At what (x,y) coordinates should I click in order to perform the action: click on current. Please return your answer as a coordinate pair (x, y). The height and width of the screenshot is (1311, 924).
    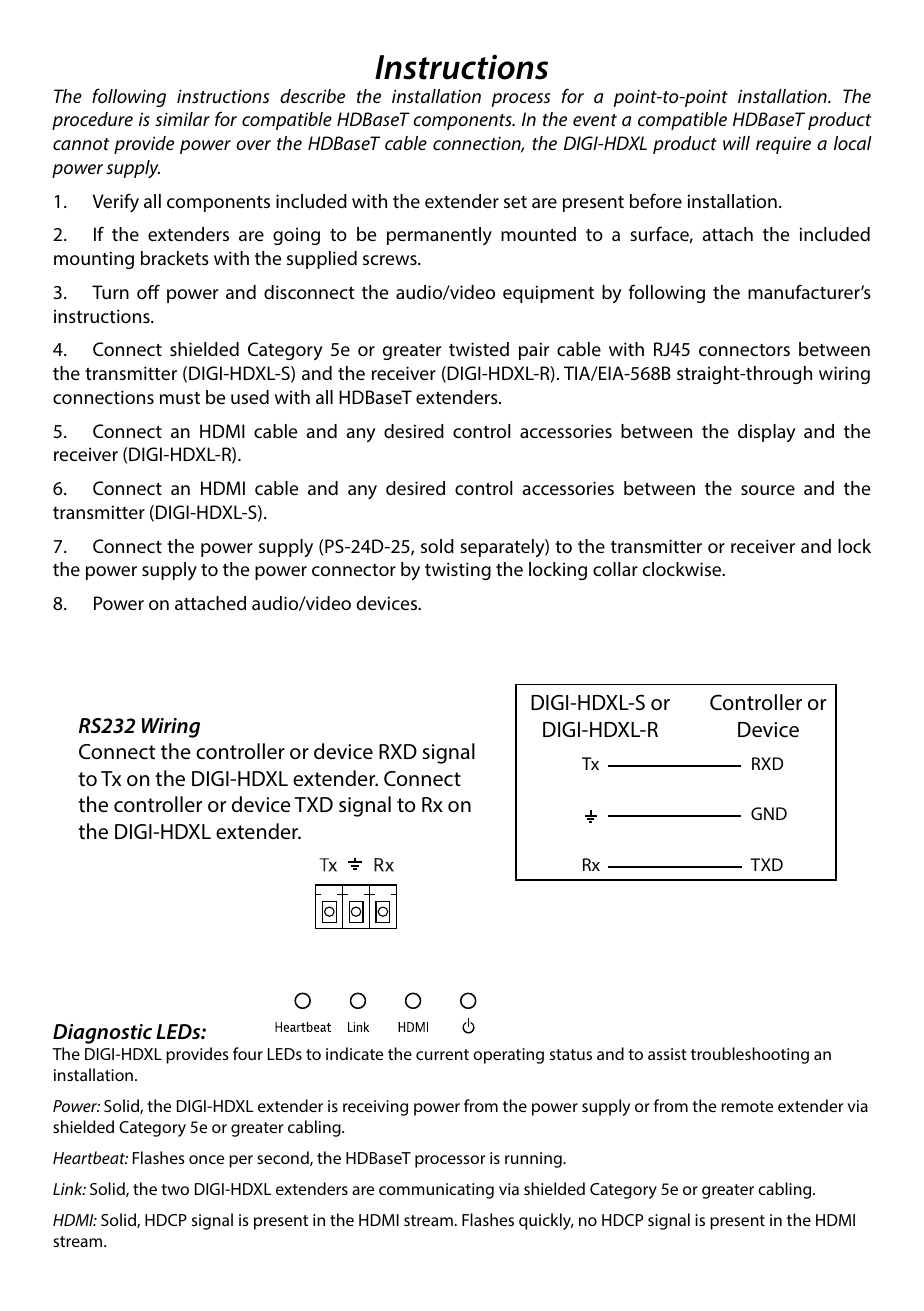
    Looking at the image, I should click on (442, 1054).
